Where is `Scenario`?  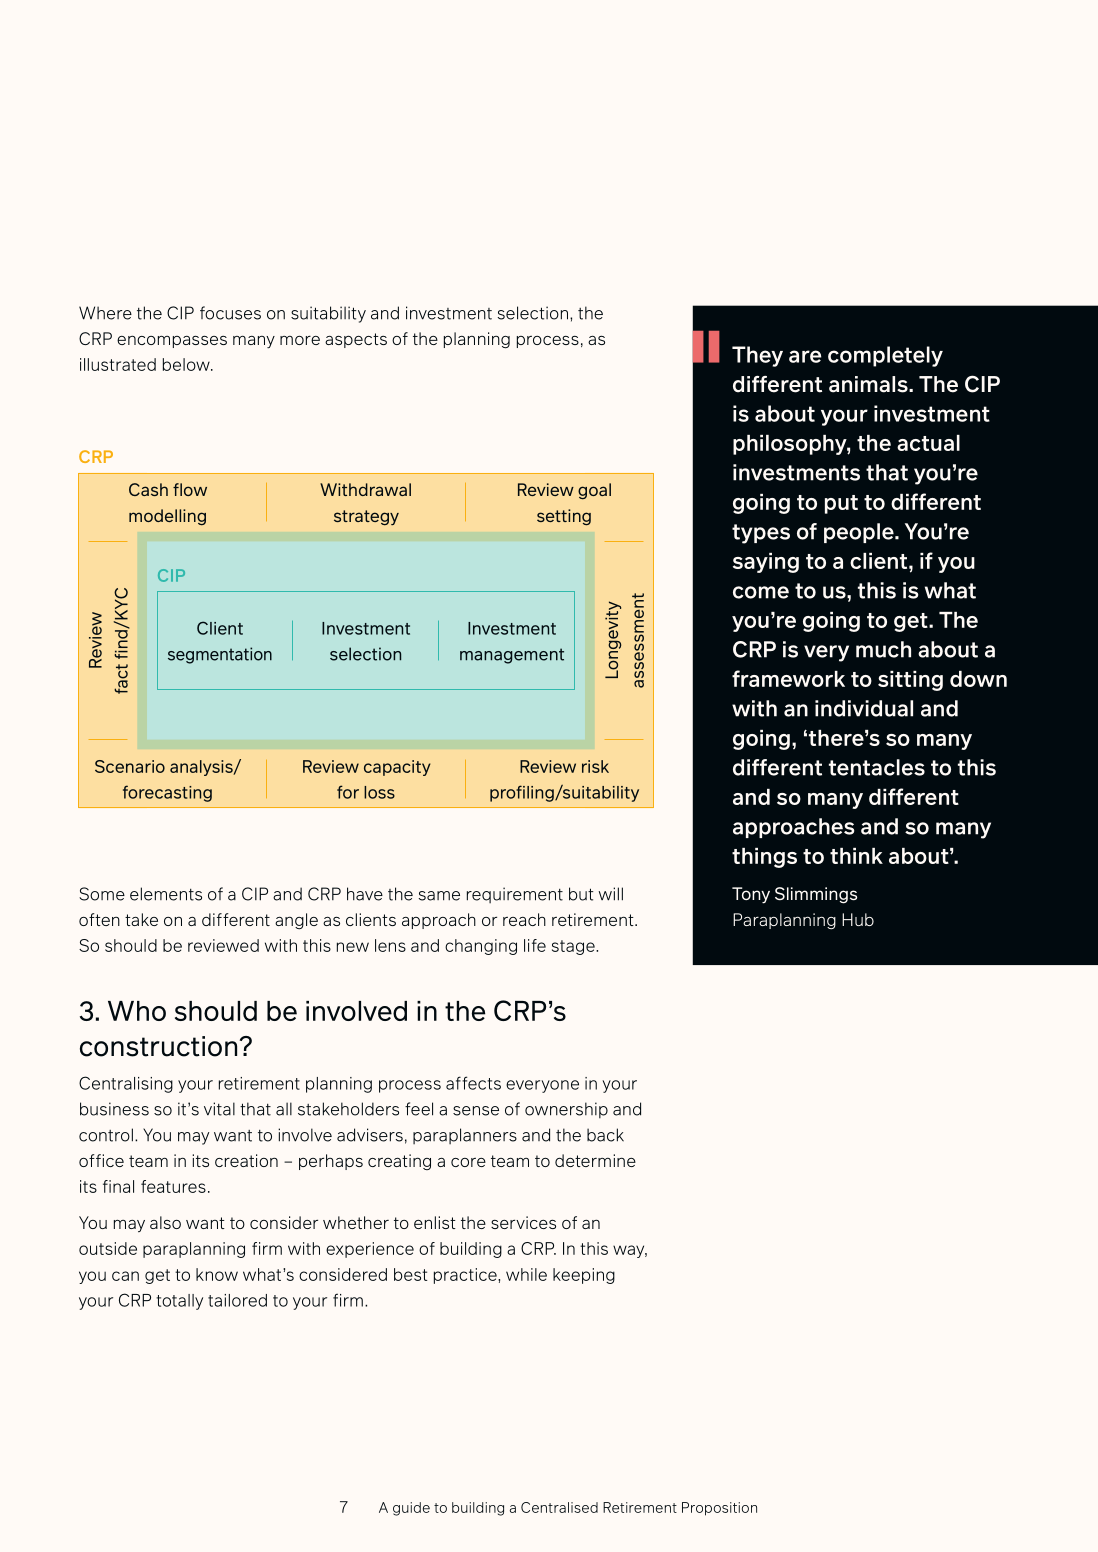 Scenario is located at coordinates (130, 766).
